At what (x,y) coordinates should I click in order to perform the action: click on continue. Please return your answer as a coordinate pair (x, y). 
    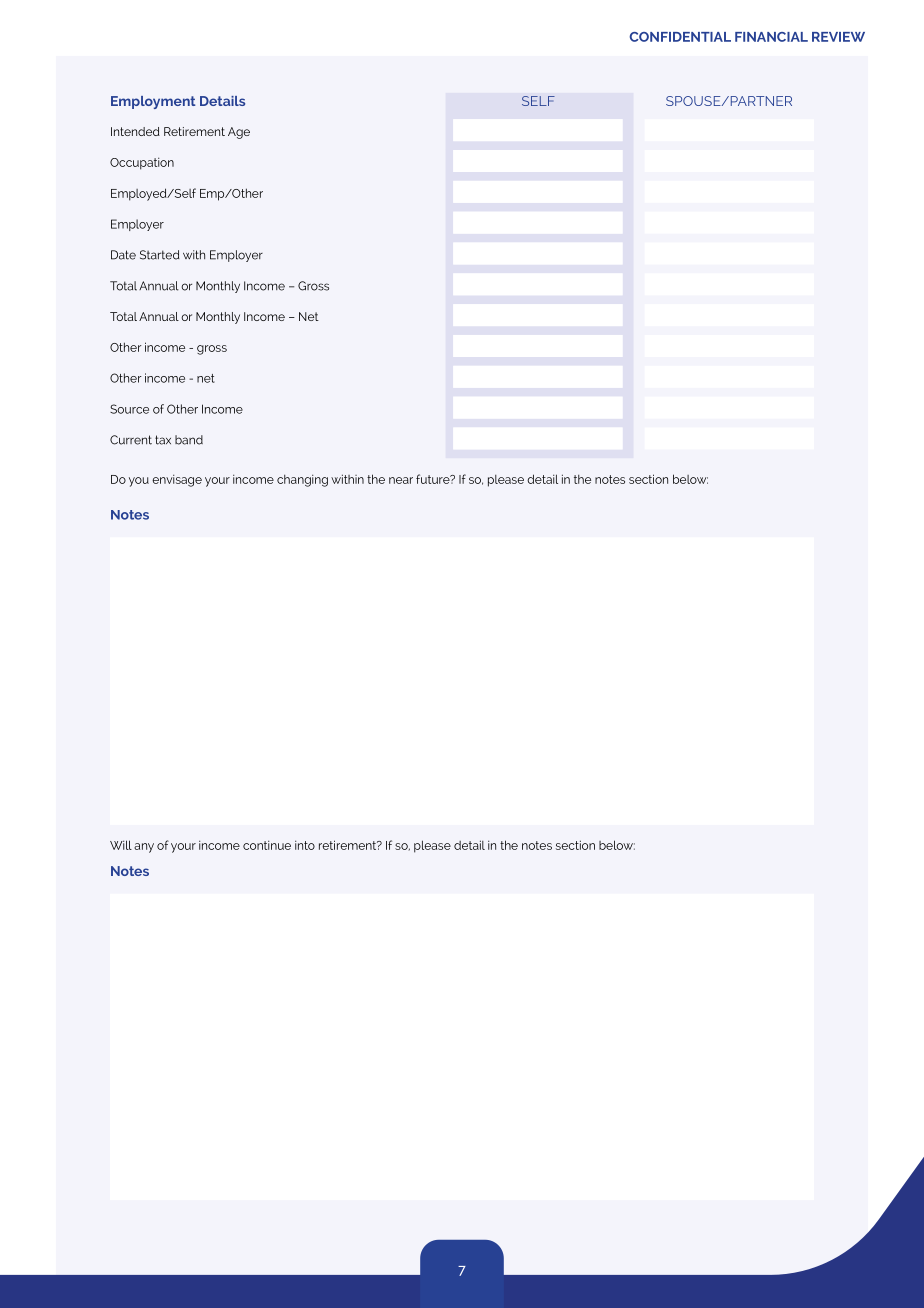
    Looking at the image, I should click on (267, 845).
